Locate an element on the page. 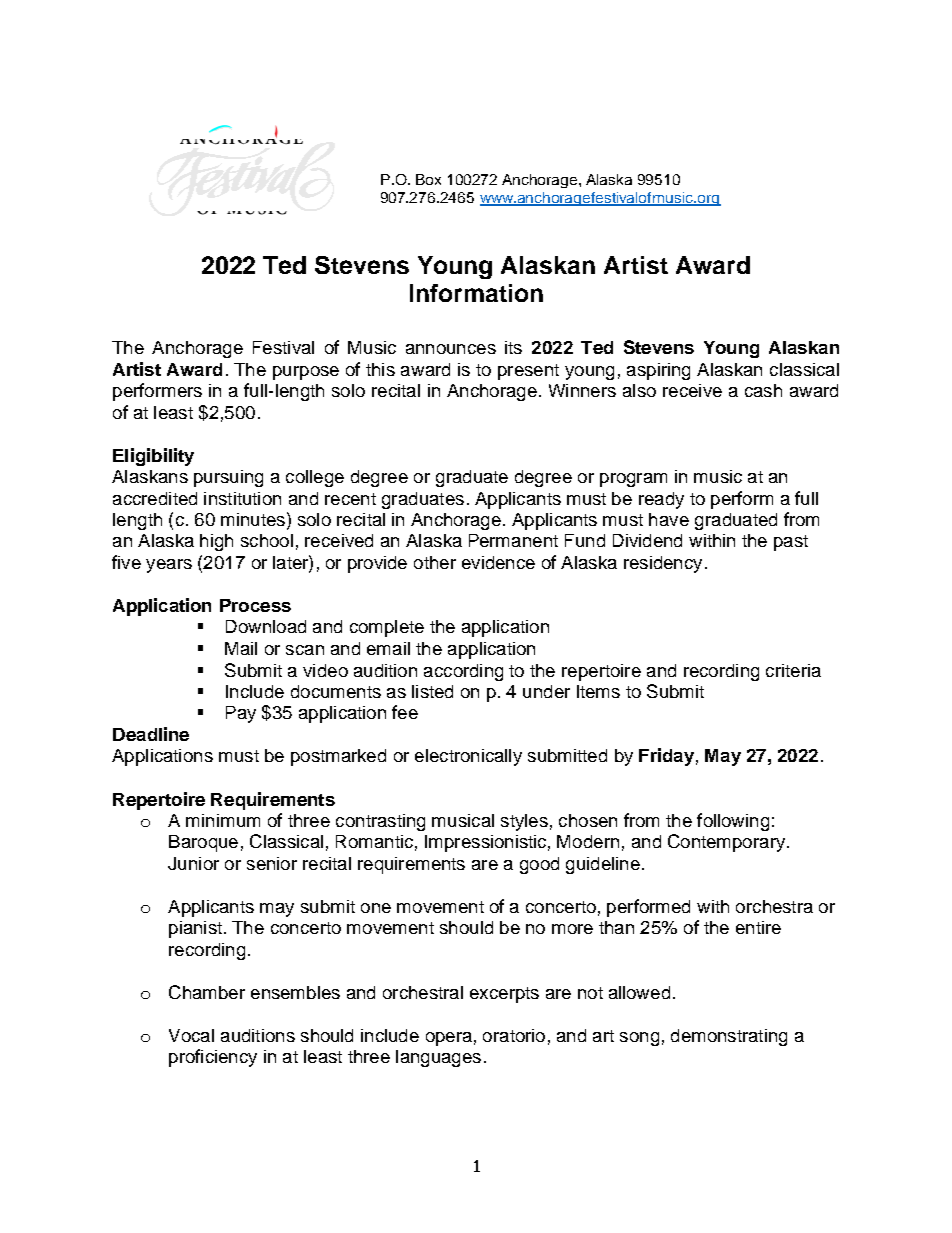  demonstrating is located at coordinates (729, 1037).
